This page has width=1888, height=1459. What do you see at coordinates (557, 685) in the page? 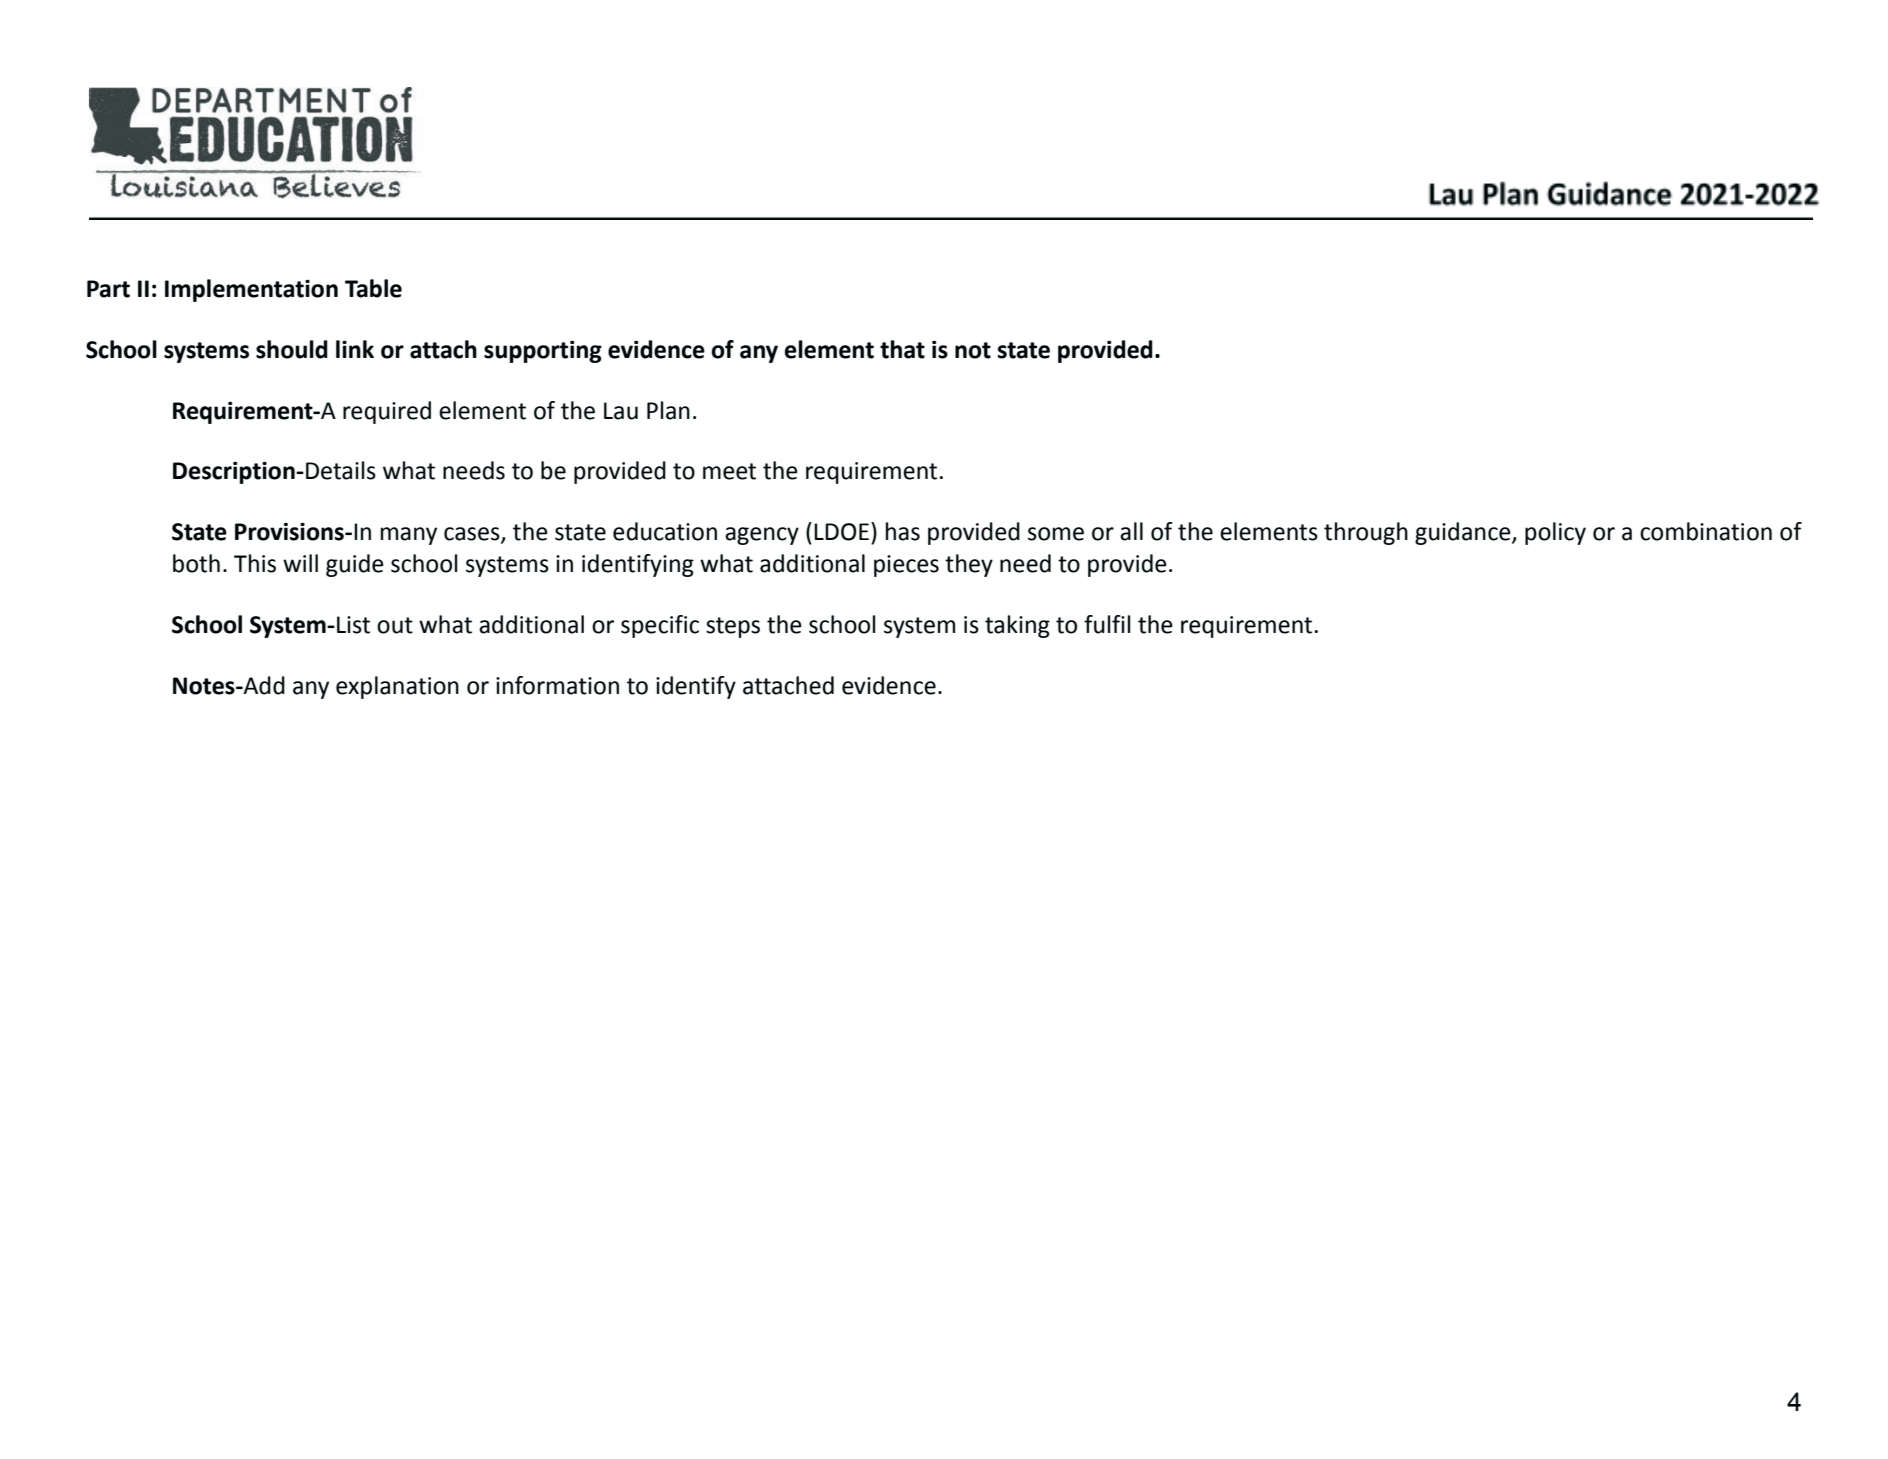
I see `information` at bounding box center [557, 685].
